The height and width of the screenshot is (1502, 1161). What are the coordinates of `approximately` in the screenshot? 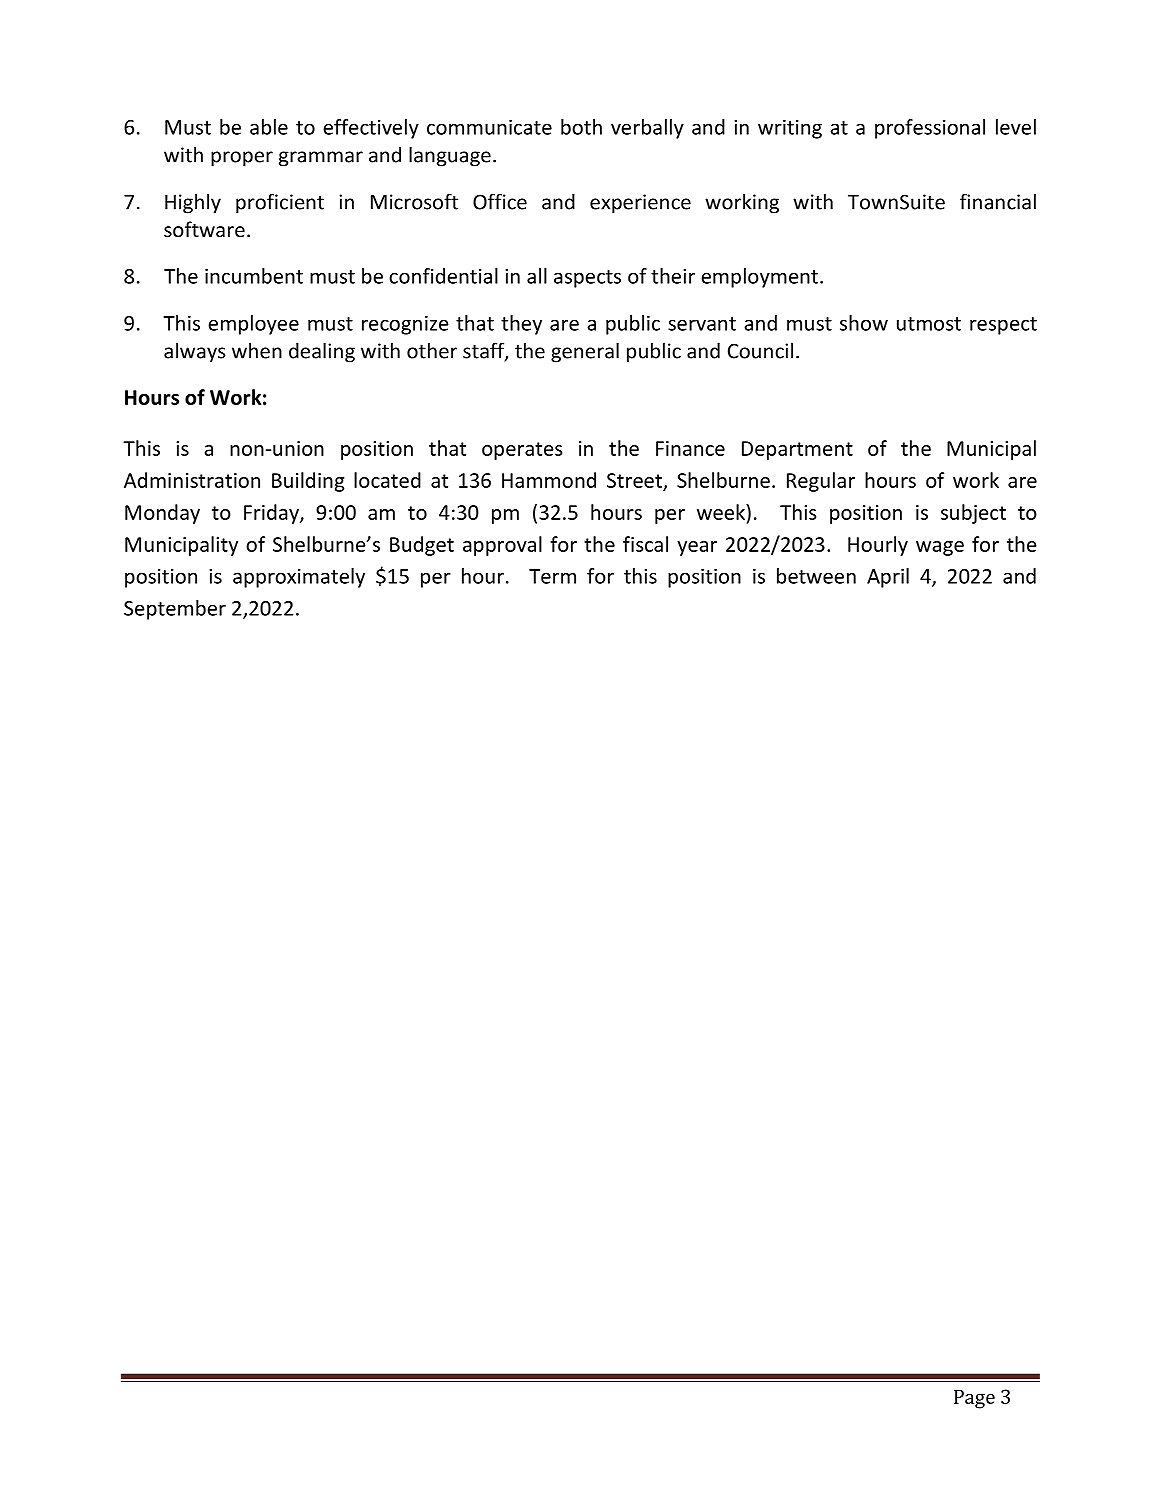 It's located at (299, 578).
